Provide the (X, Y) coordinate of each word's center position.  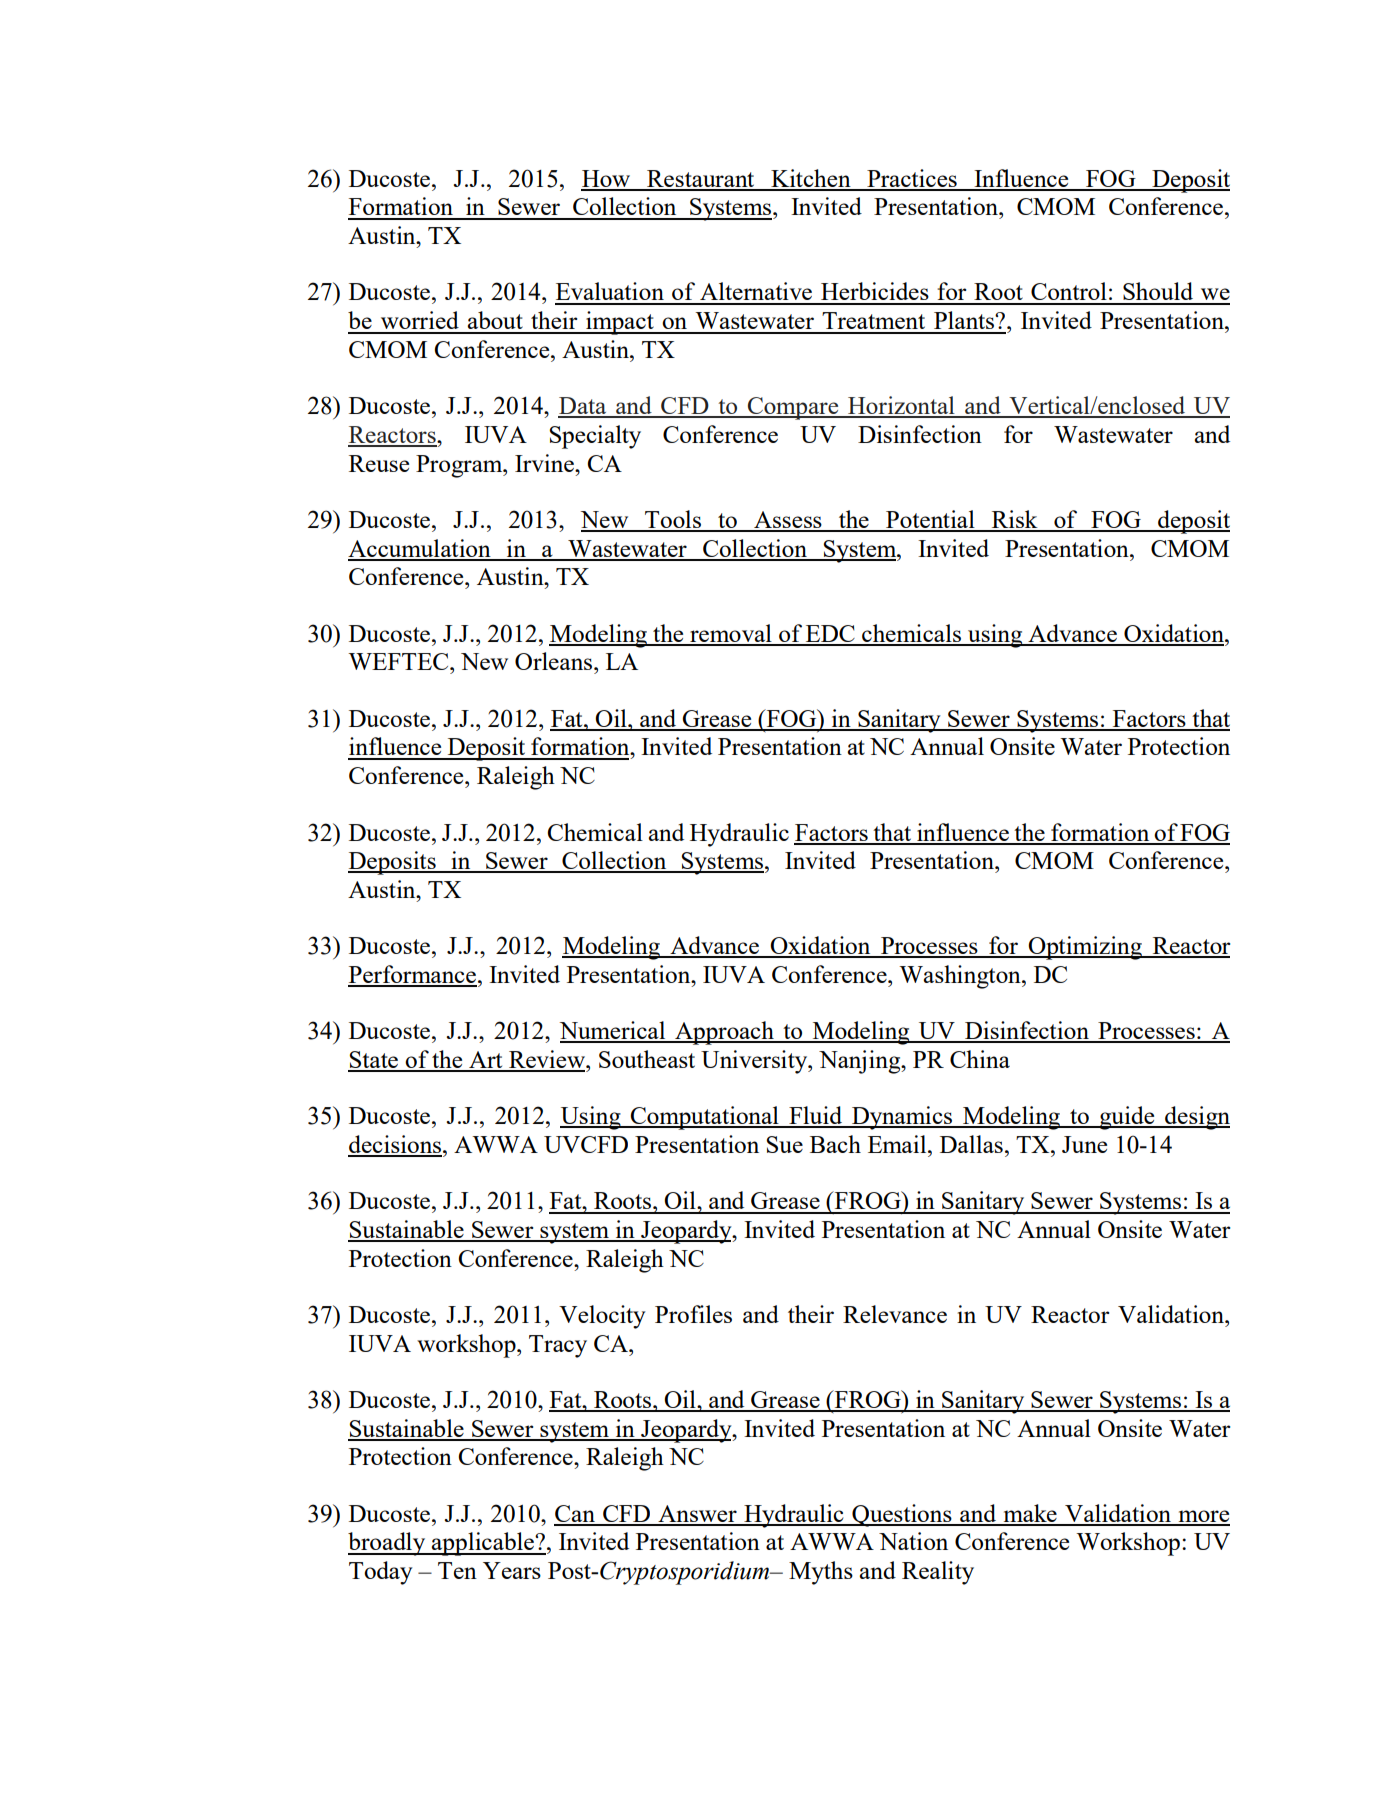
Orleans (555, 661)
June (1084, 1144)
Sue (785, 1144)
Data (583, 407)
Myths (821, 1573)
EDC (830, 635)
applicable (483, 1544)
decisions (396, 1145)
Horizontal (901, 406)
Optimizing (1085, 948)
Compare (793, 408)
